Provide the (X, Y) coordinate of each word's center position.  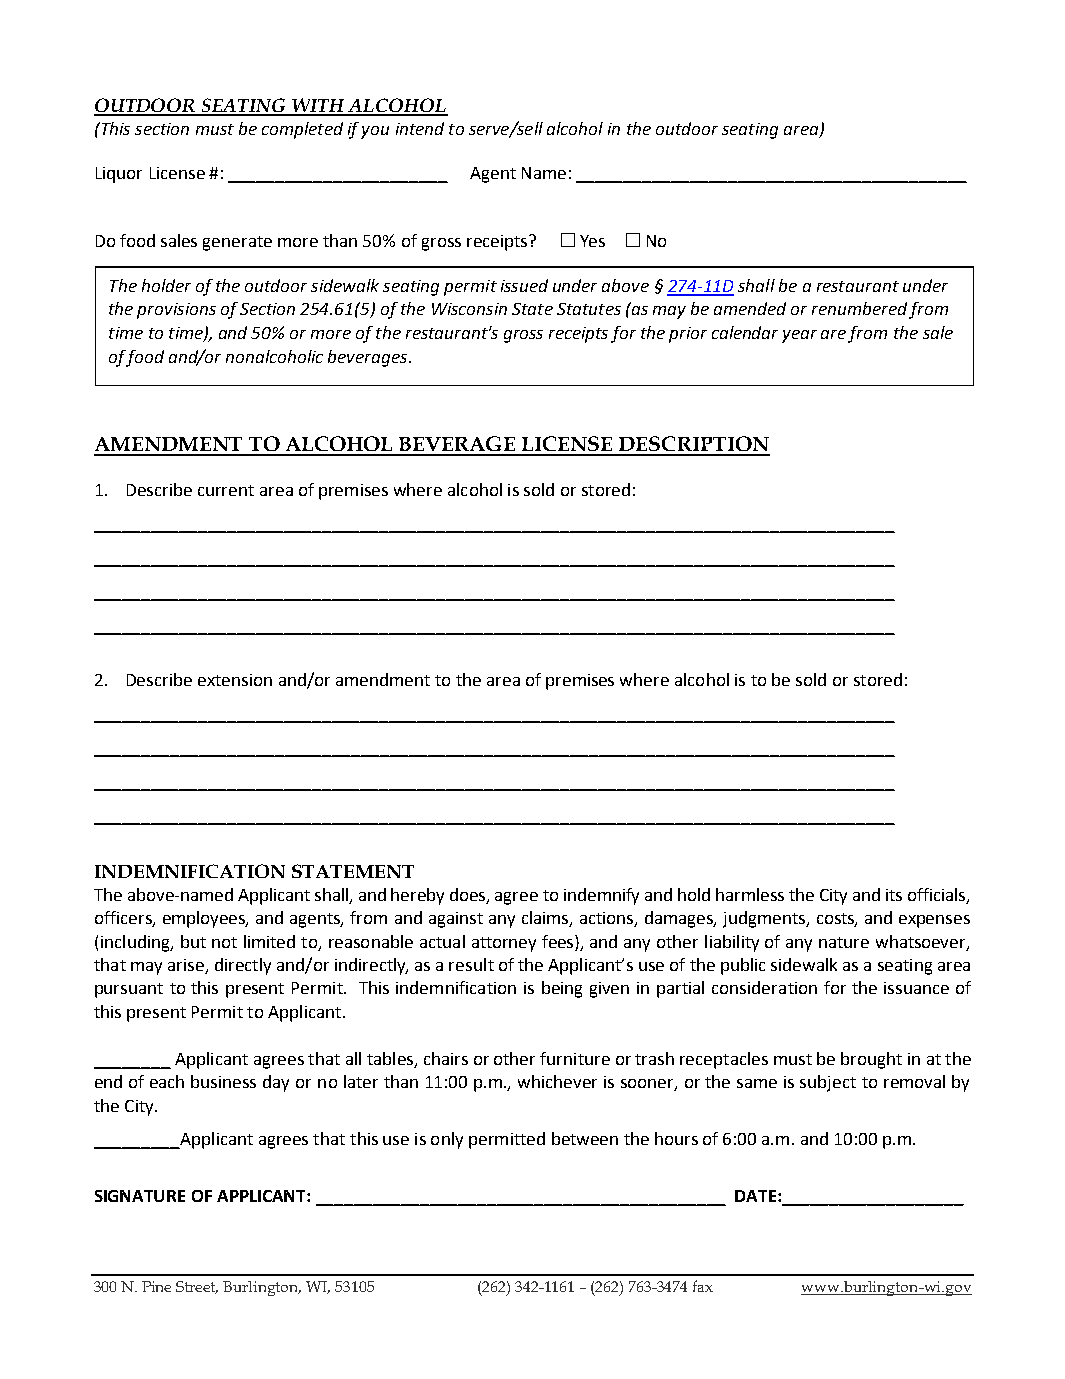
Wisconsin (469, 309)
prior (688, 335)
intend (420, 128)
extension (235, 680)
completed (302, 130)
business (223, 1081)
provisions (176, 311)
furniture (575, 1058)
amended (750, 308)
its (894, 895)
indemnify (601, 896)
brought (871, 1060)
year (799, 336)
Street (197, 1287)
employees (205, 919)
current (226, 490)
